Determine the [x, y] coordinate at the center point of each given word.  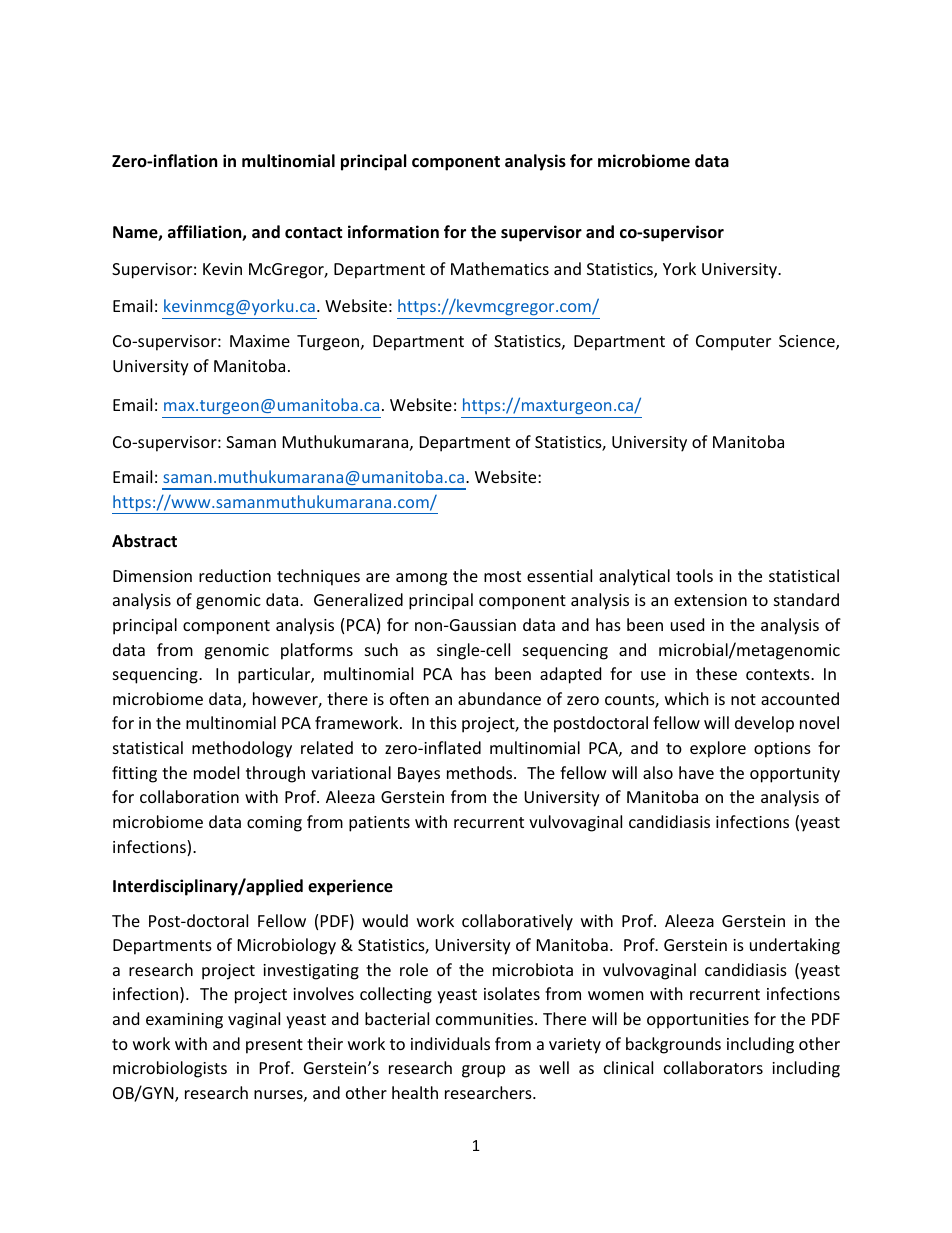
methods [481, 772]
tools [694, 575]
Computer [733, 343]
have [696, 772]
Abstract [144, 541]
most [502, 576]
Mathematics [500, 268]
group [483, 1071]
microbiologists [170, 1069]
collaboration [189, 796]
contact [313, 233]
